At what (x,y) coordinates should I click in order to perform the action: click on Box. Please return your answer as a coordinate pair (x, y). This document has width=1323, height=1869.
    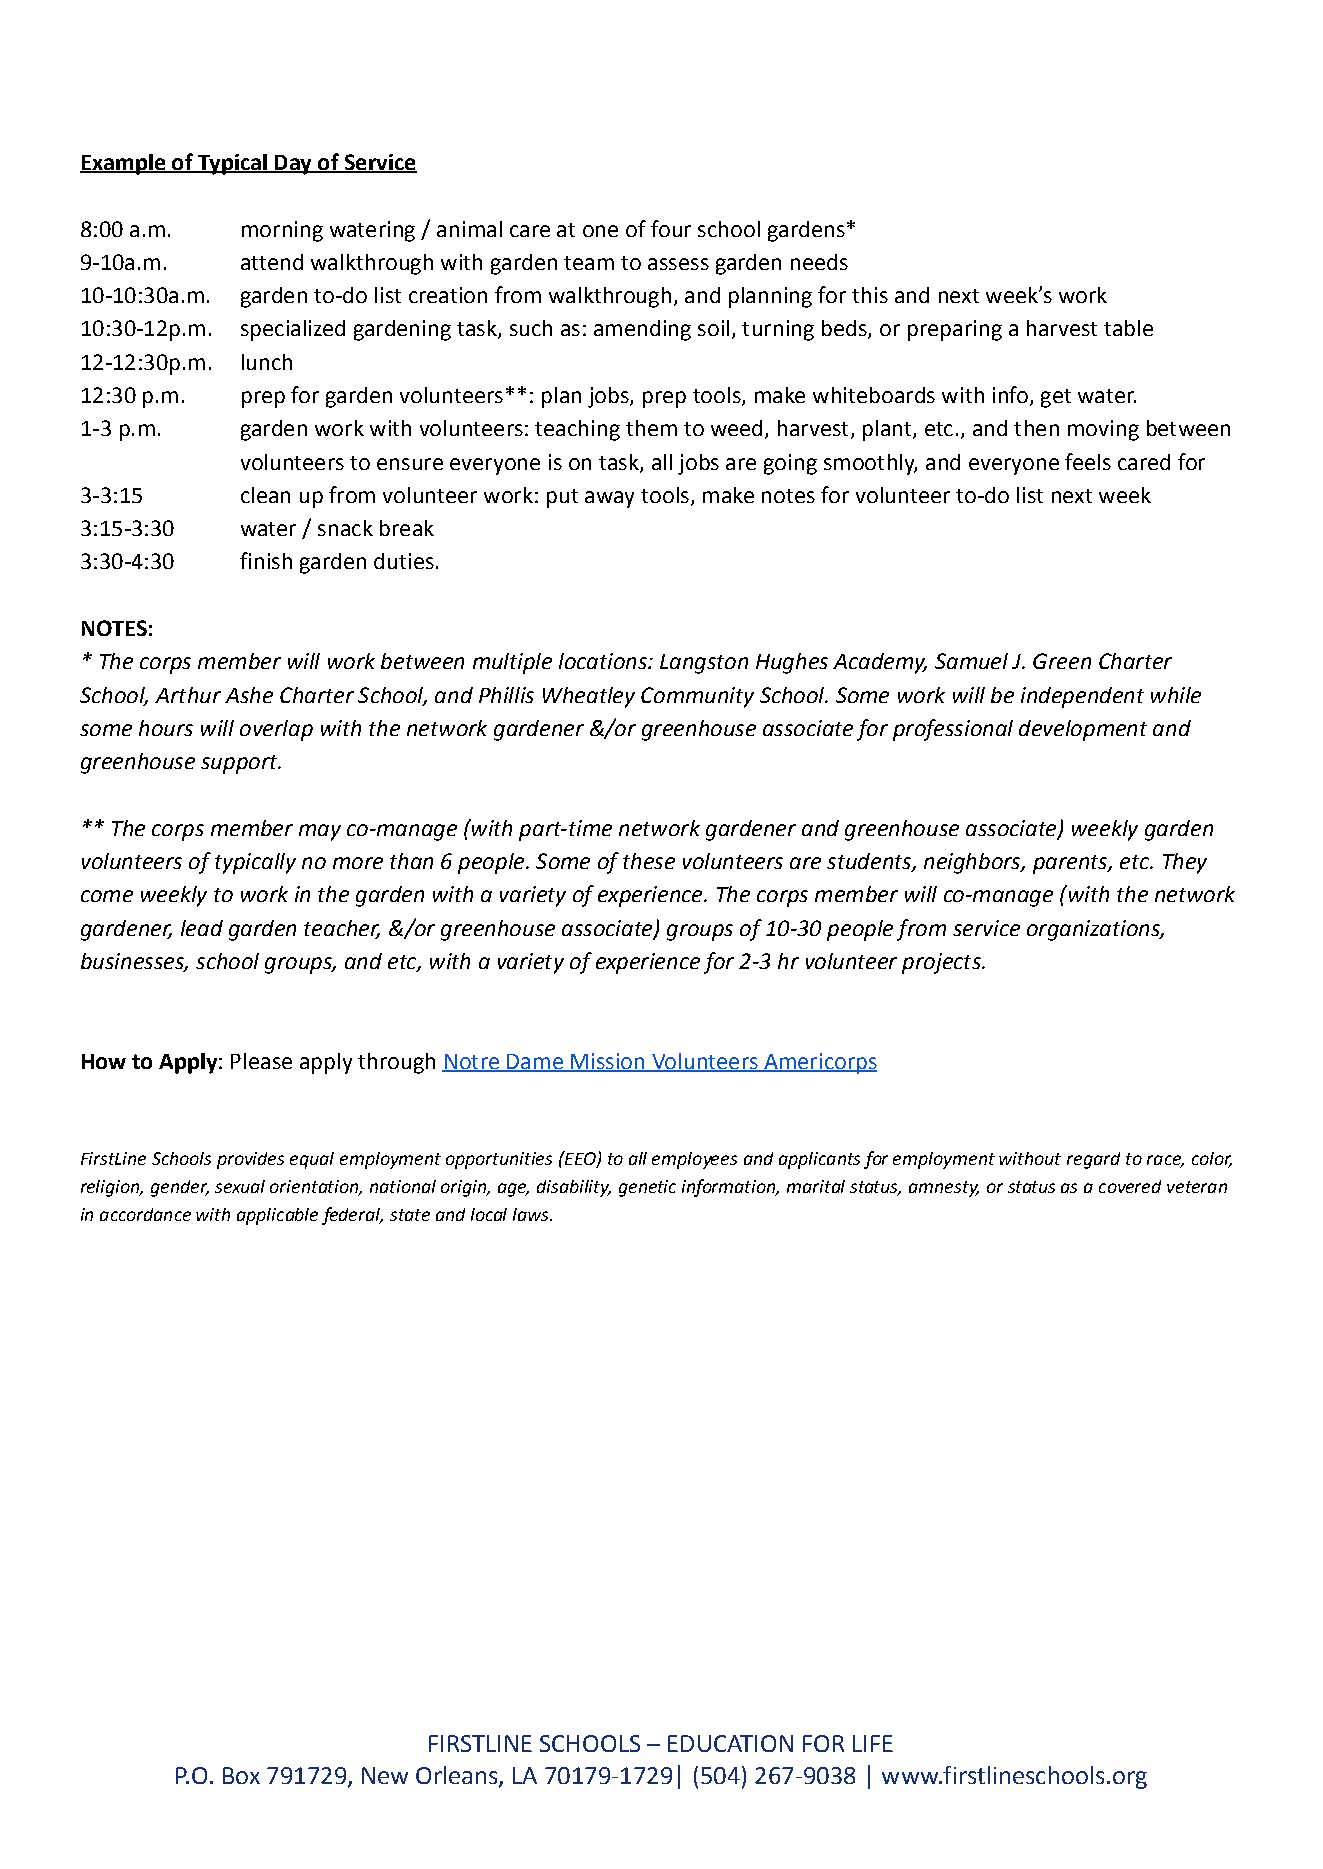
    Looking at the image, I should click on (241, 1775).
